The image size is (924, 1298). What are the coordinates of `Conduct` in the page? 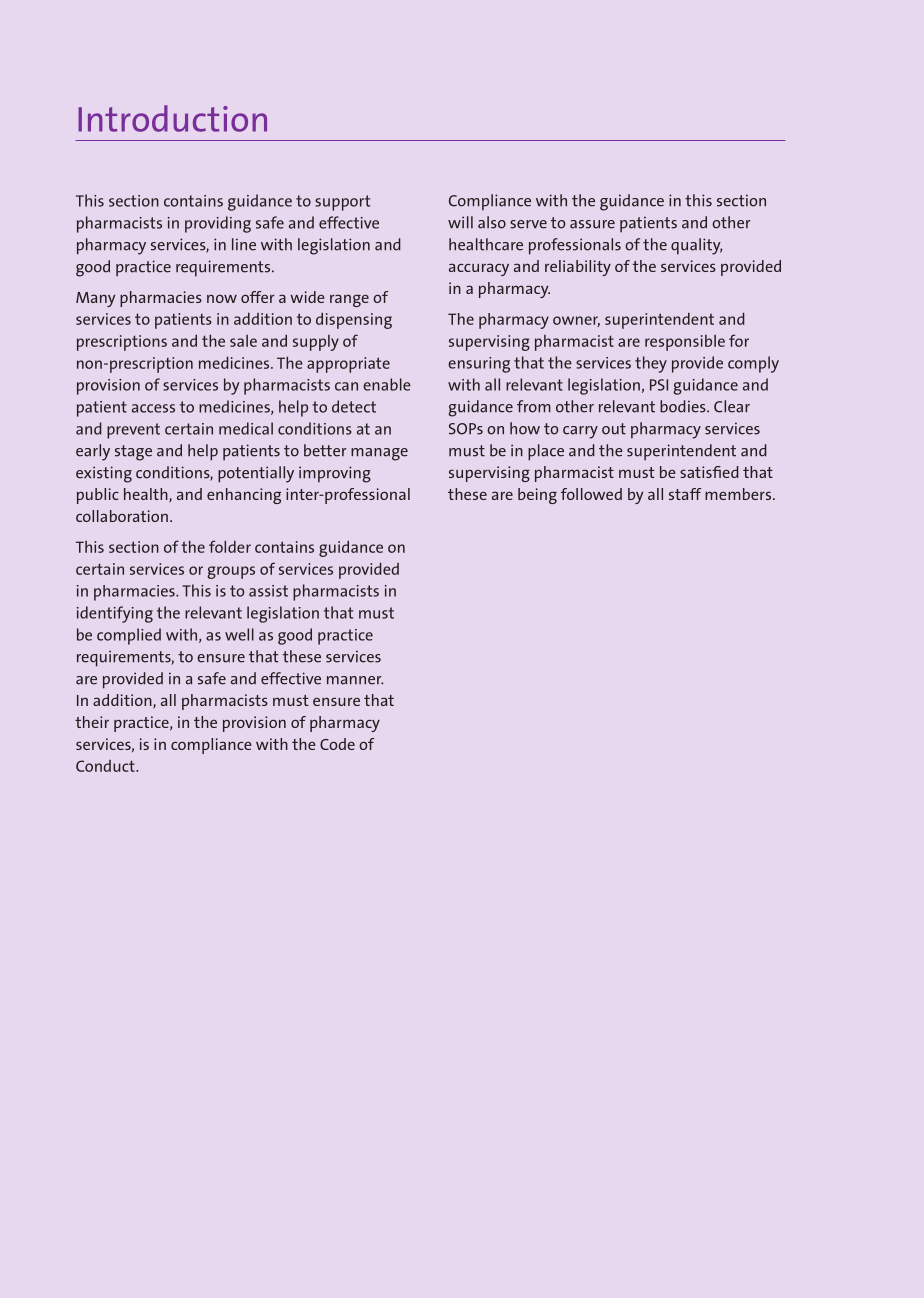 It's located at (106, 766).
